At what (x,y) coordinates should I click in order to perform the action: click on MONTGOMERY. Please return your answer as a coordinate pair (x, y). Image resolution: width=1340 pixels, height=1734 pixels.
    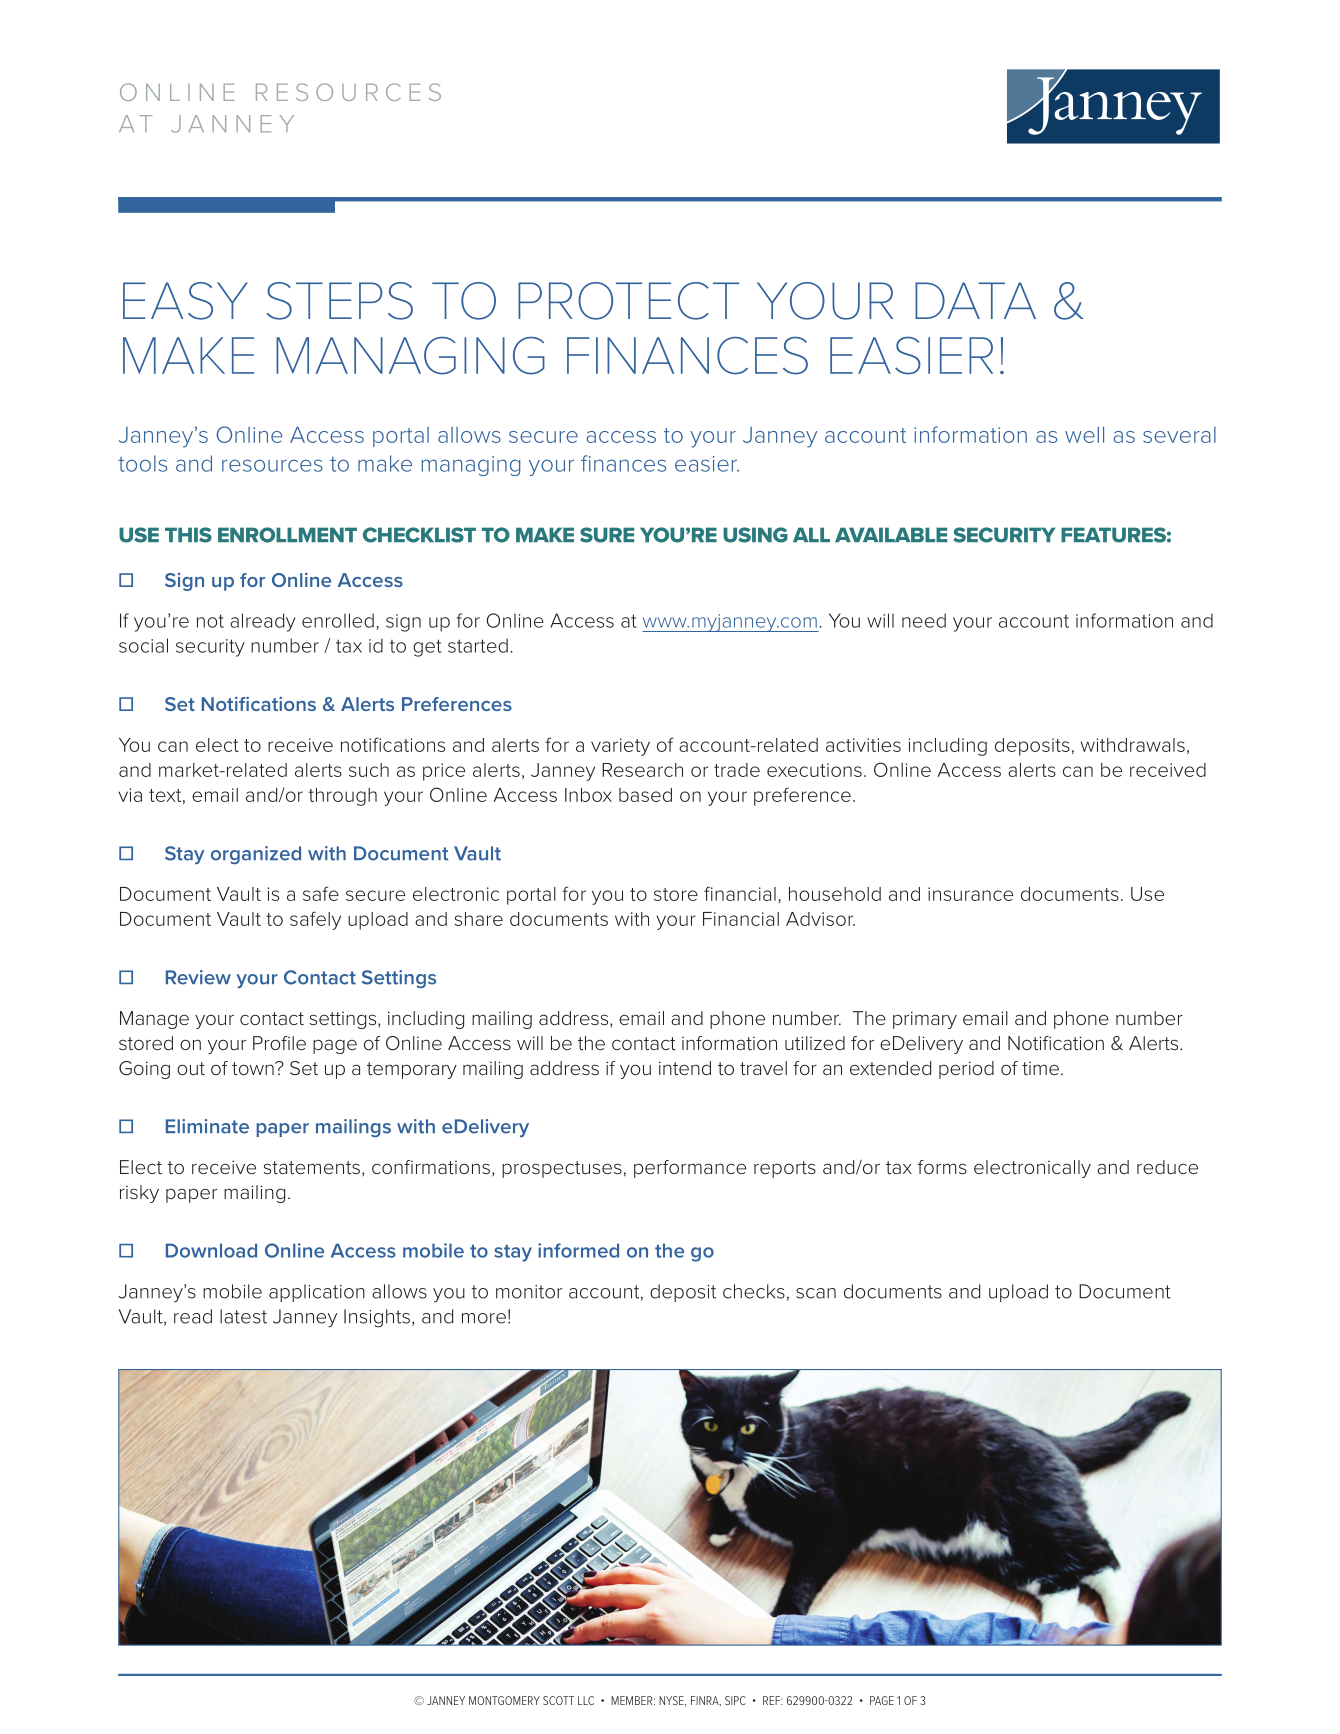
    Looking at the image, I should click on (504, 1700).
